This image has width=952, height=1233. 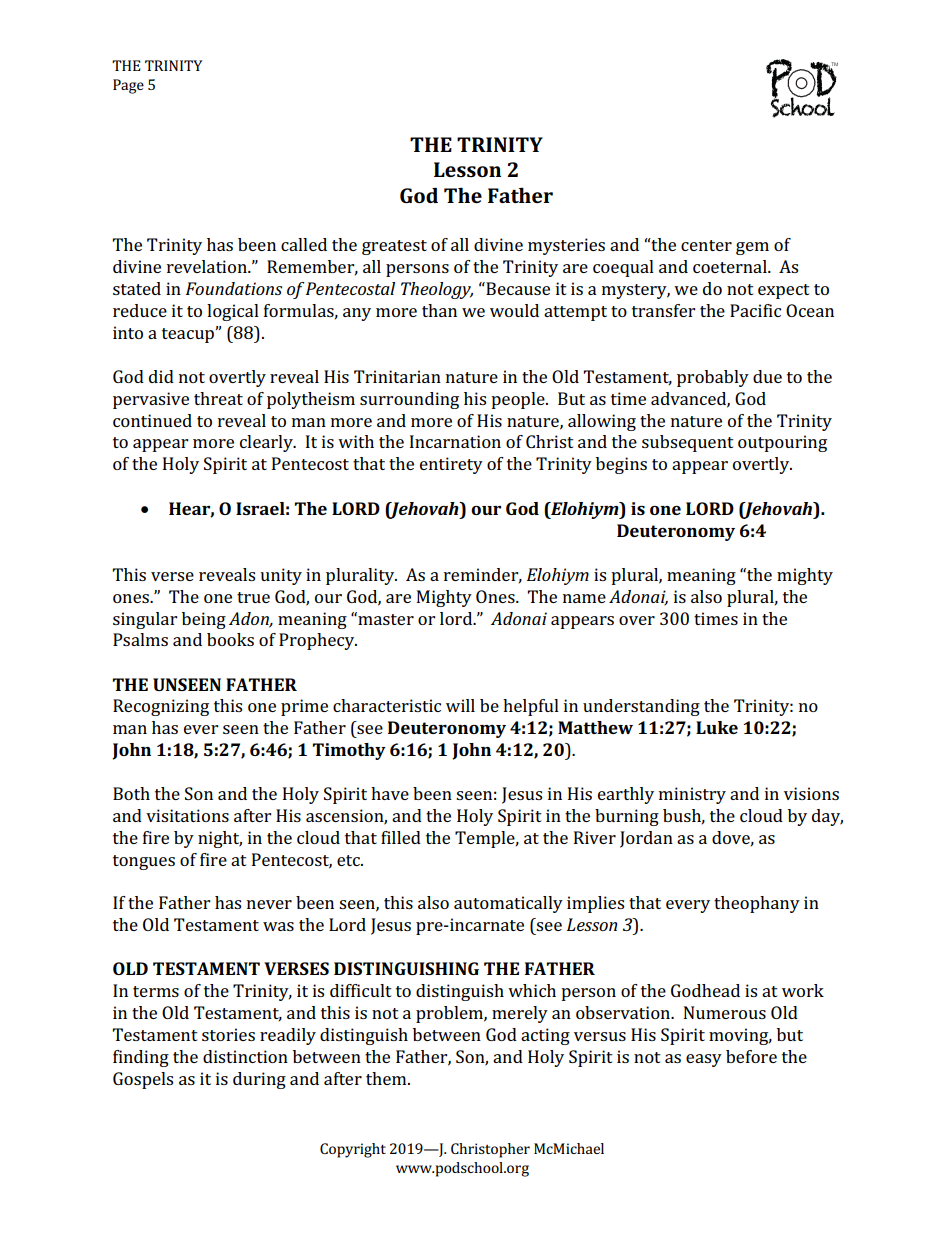 I want to click on Luke, so click(x=717, y=727).
